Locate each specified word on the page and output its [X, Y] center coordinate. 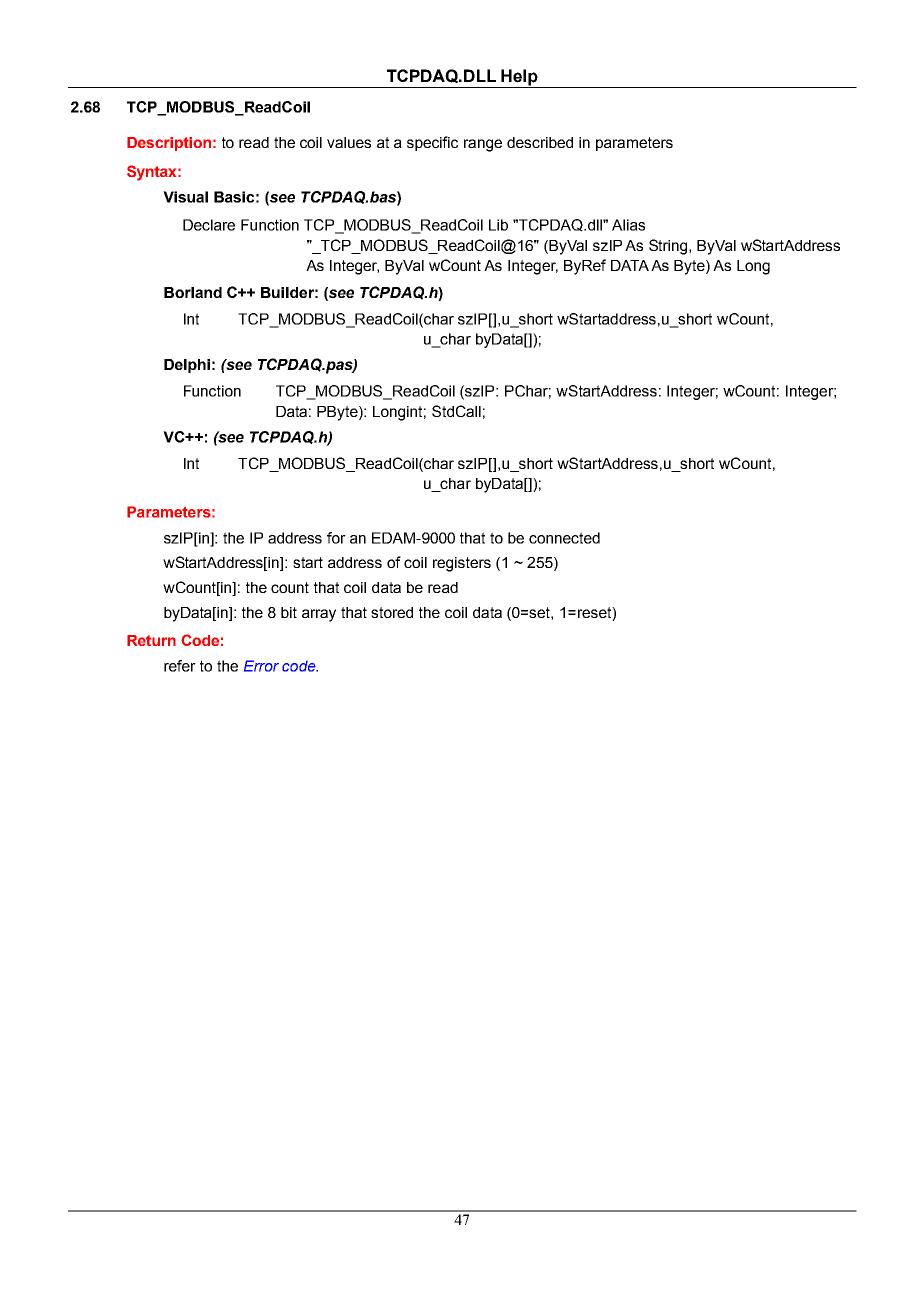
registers [462, 564]
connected [564, 538]
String [669, 247]
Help [520, 78]
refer [180, 666]
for [336, 538]
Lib [498, 225]
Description [169, 144]
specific [432, 143]
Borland [193, 292]
